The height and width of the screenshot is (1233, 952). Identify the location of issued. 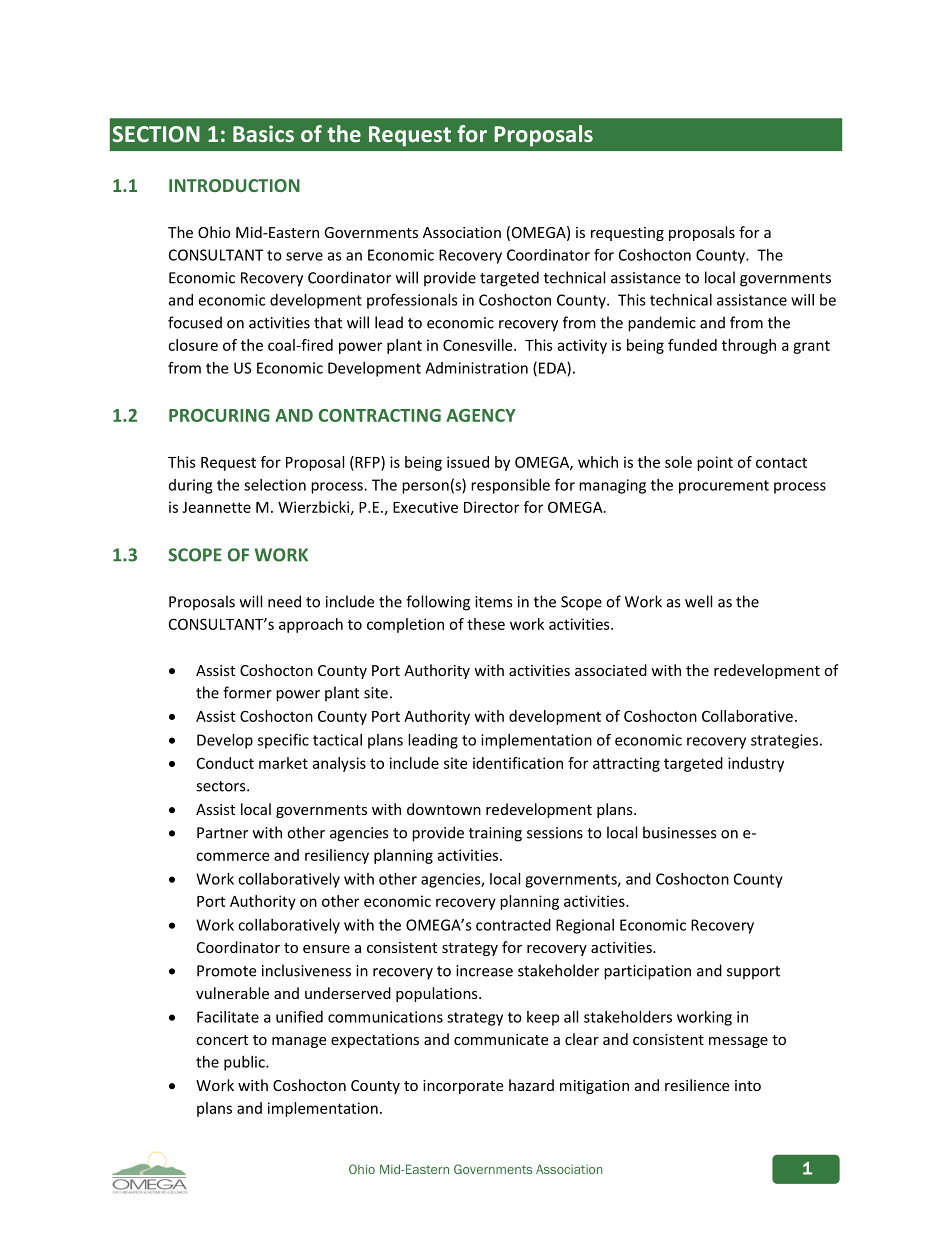
(468, 462).
